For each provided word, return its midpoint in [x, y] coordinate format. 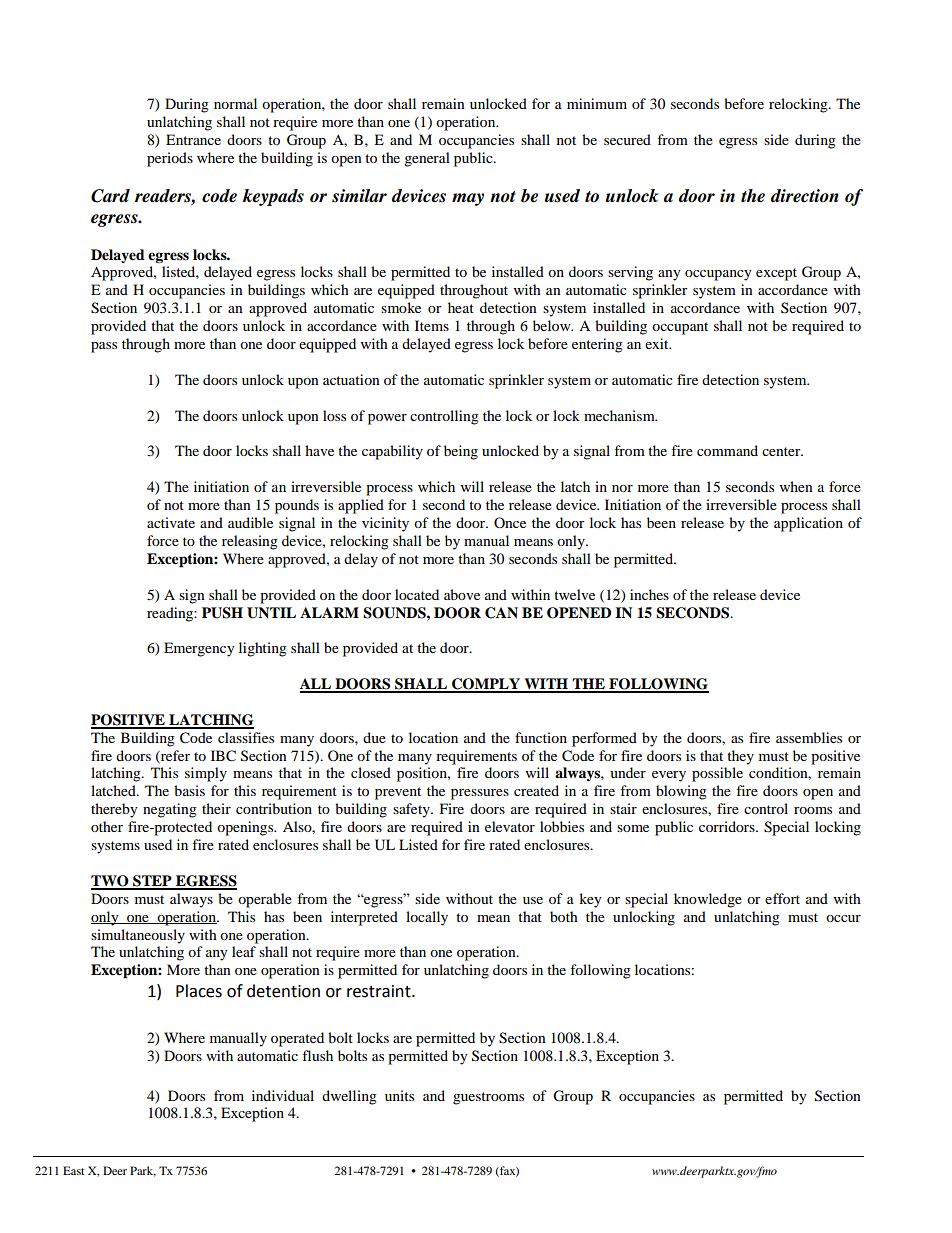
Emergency [199, 649]
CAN [501, 613]
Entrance [193, 139]
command [727, 450]
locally [427, 918]
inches [649, 594]
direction [805, 196]
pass [104, 347]
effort [782, 898]
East [74, 1170]
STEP [152, 882]
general [427, 159]
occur [843, 918]
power [387, 419]
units [399, 1095]
